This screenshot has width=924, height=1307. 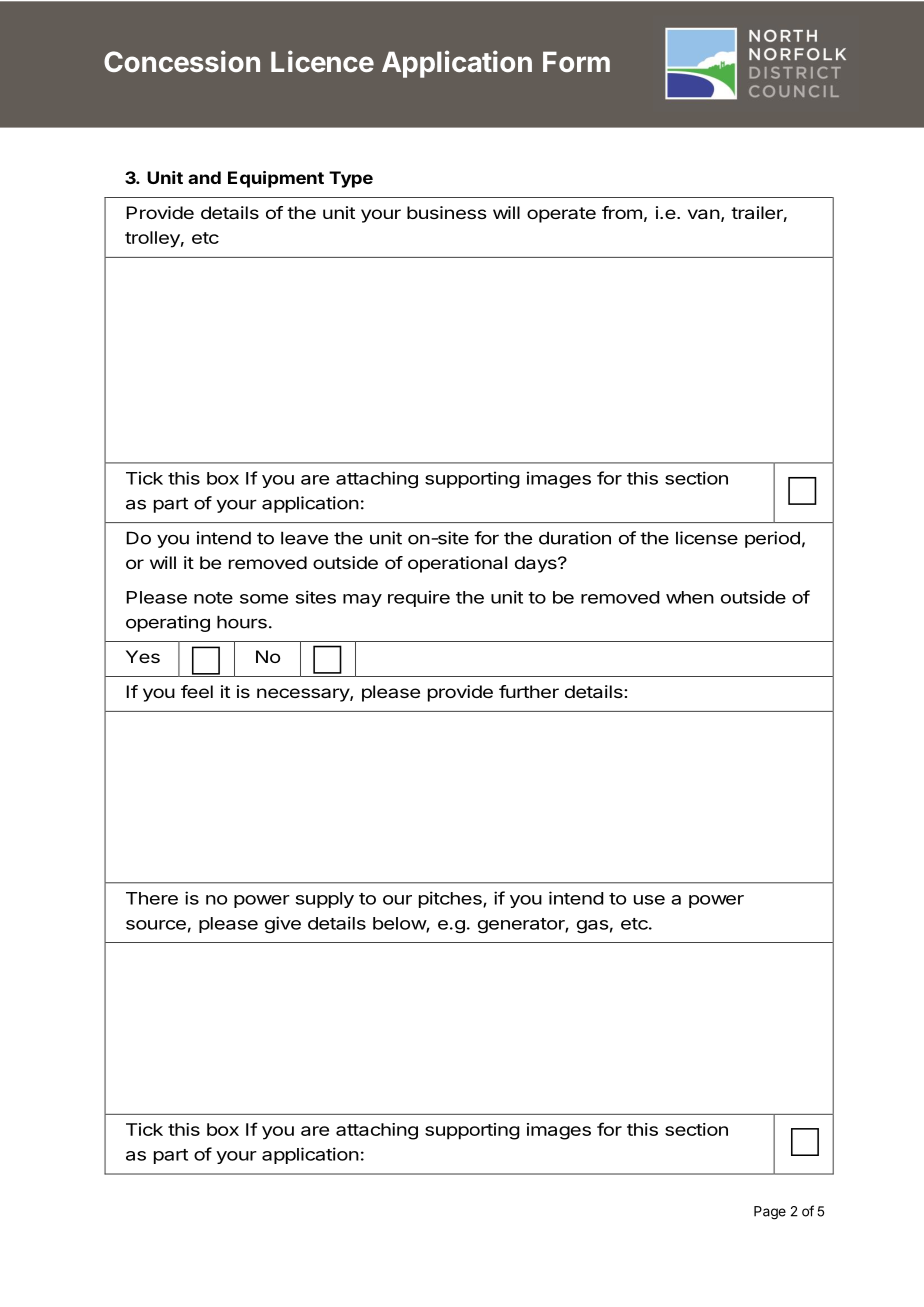 I want to click on source, so click(x=156, y=925).
